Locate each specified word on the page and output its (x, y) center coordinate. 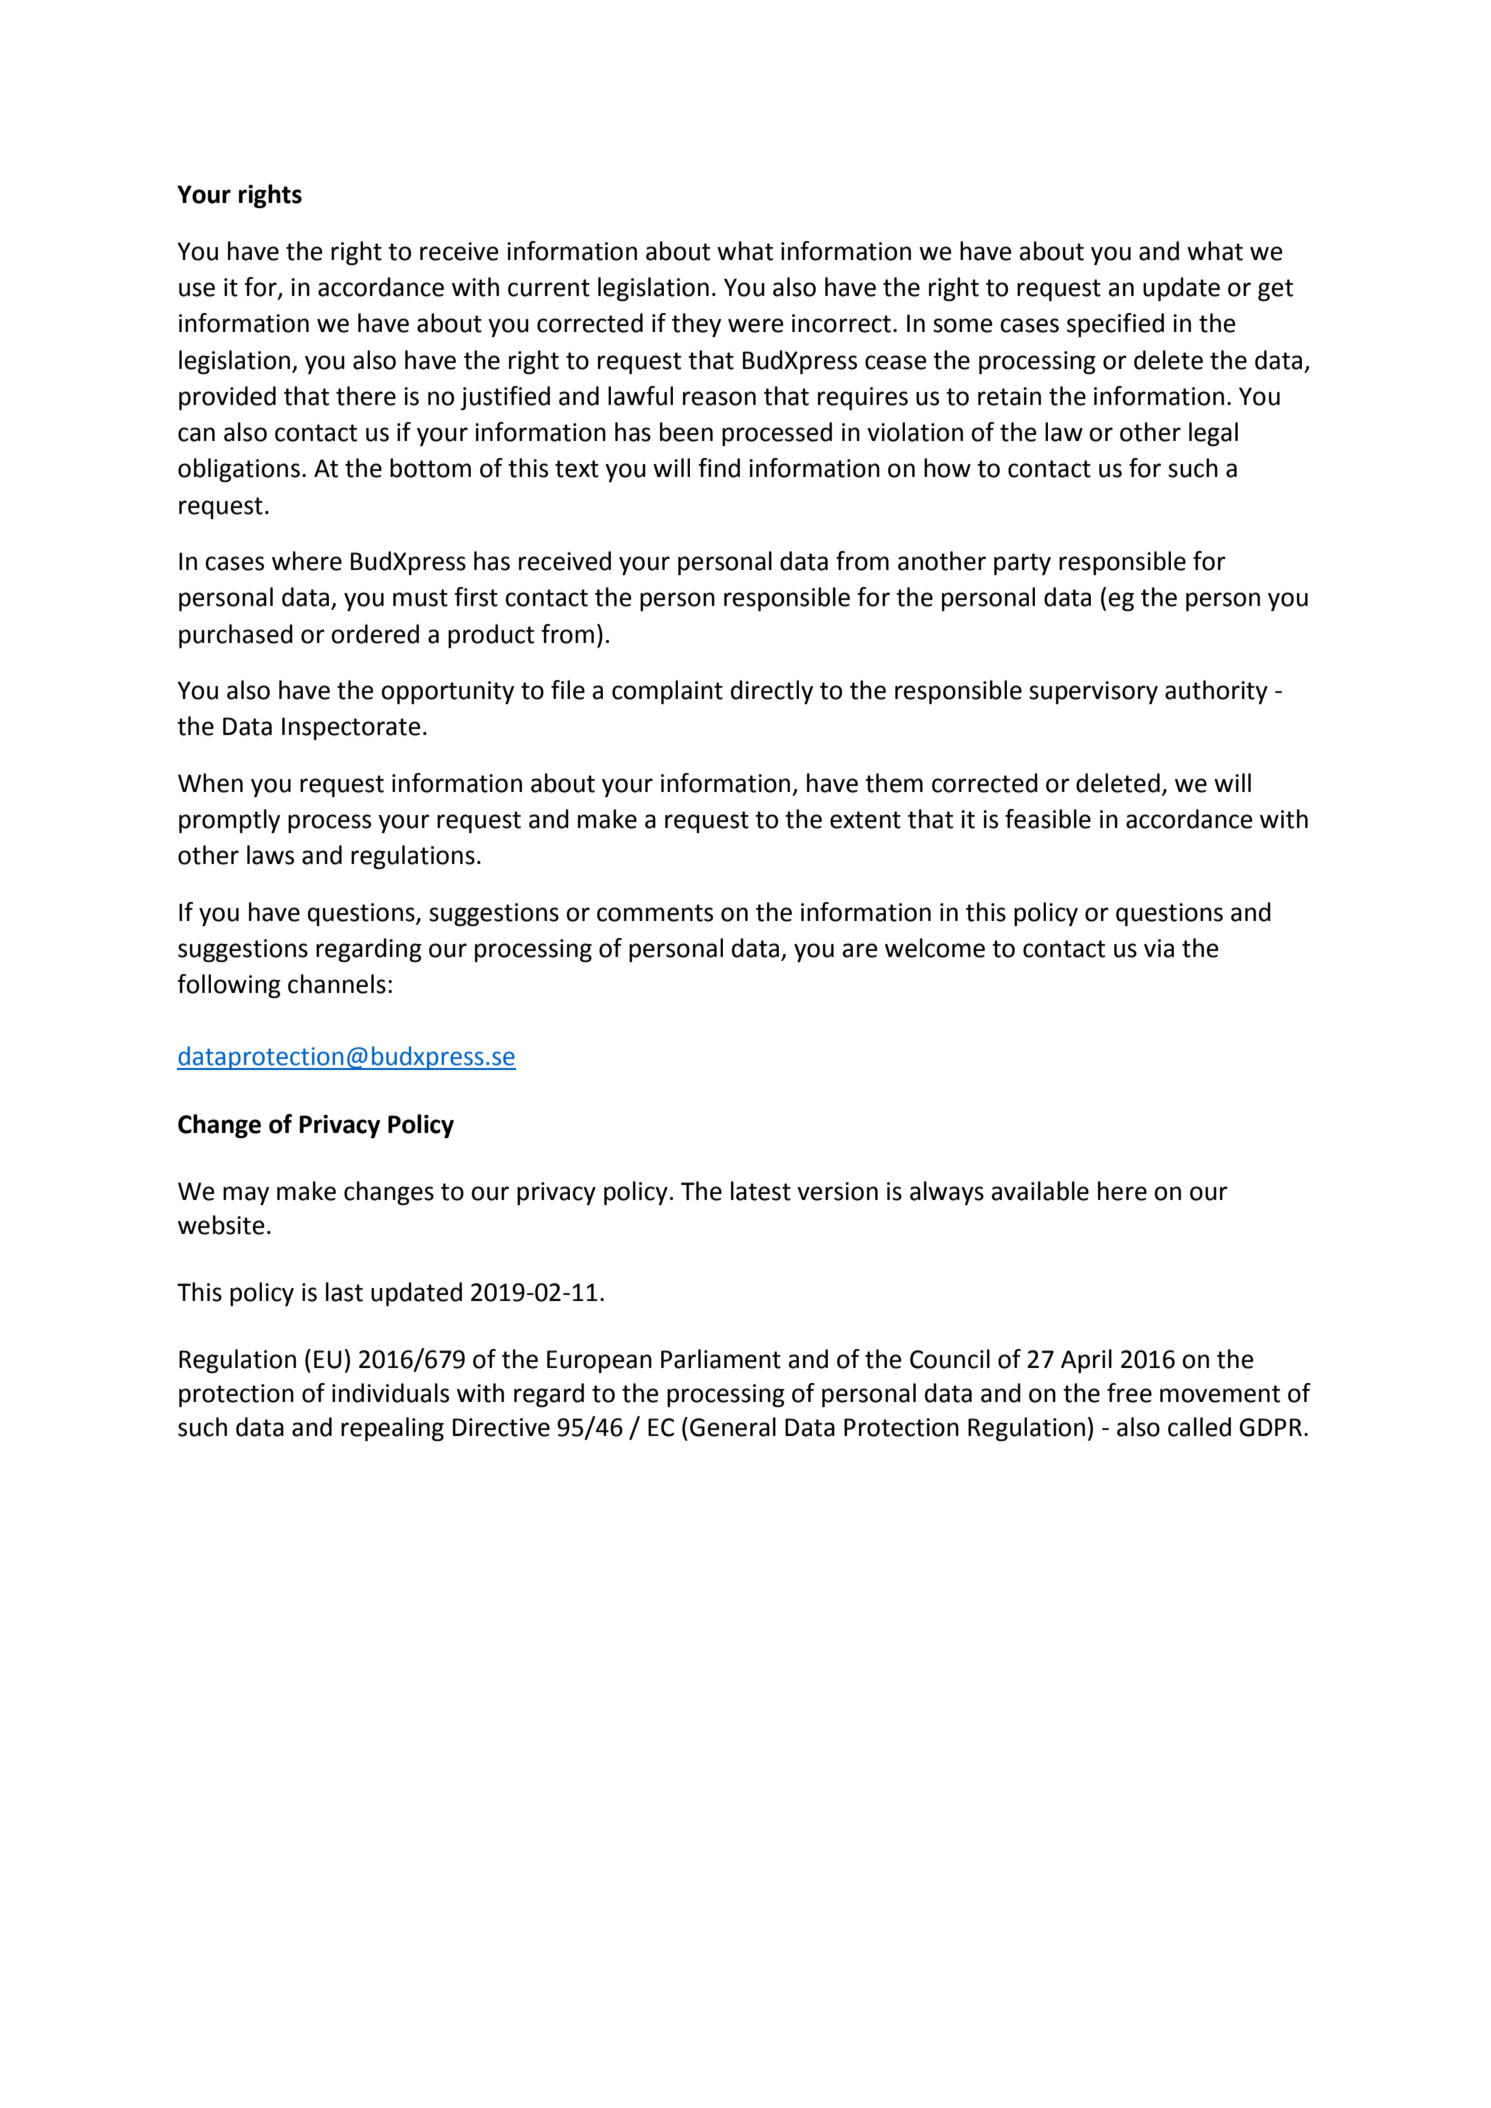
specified (1115, 325)
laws (270, 855)
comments (655, 913)
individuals (390, 1393)
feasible (1048, 819)
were (756, 325)
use (197, 289)
